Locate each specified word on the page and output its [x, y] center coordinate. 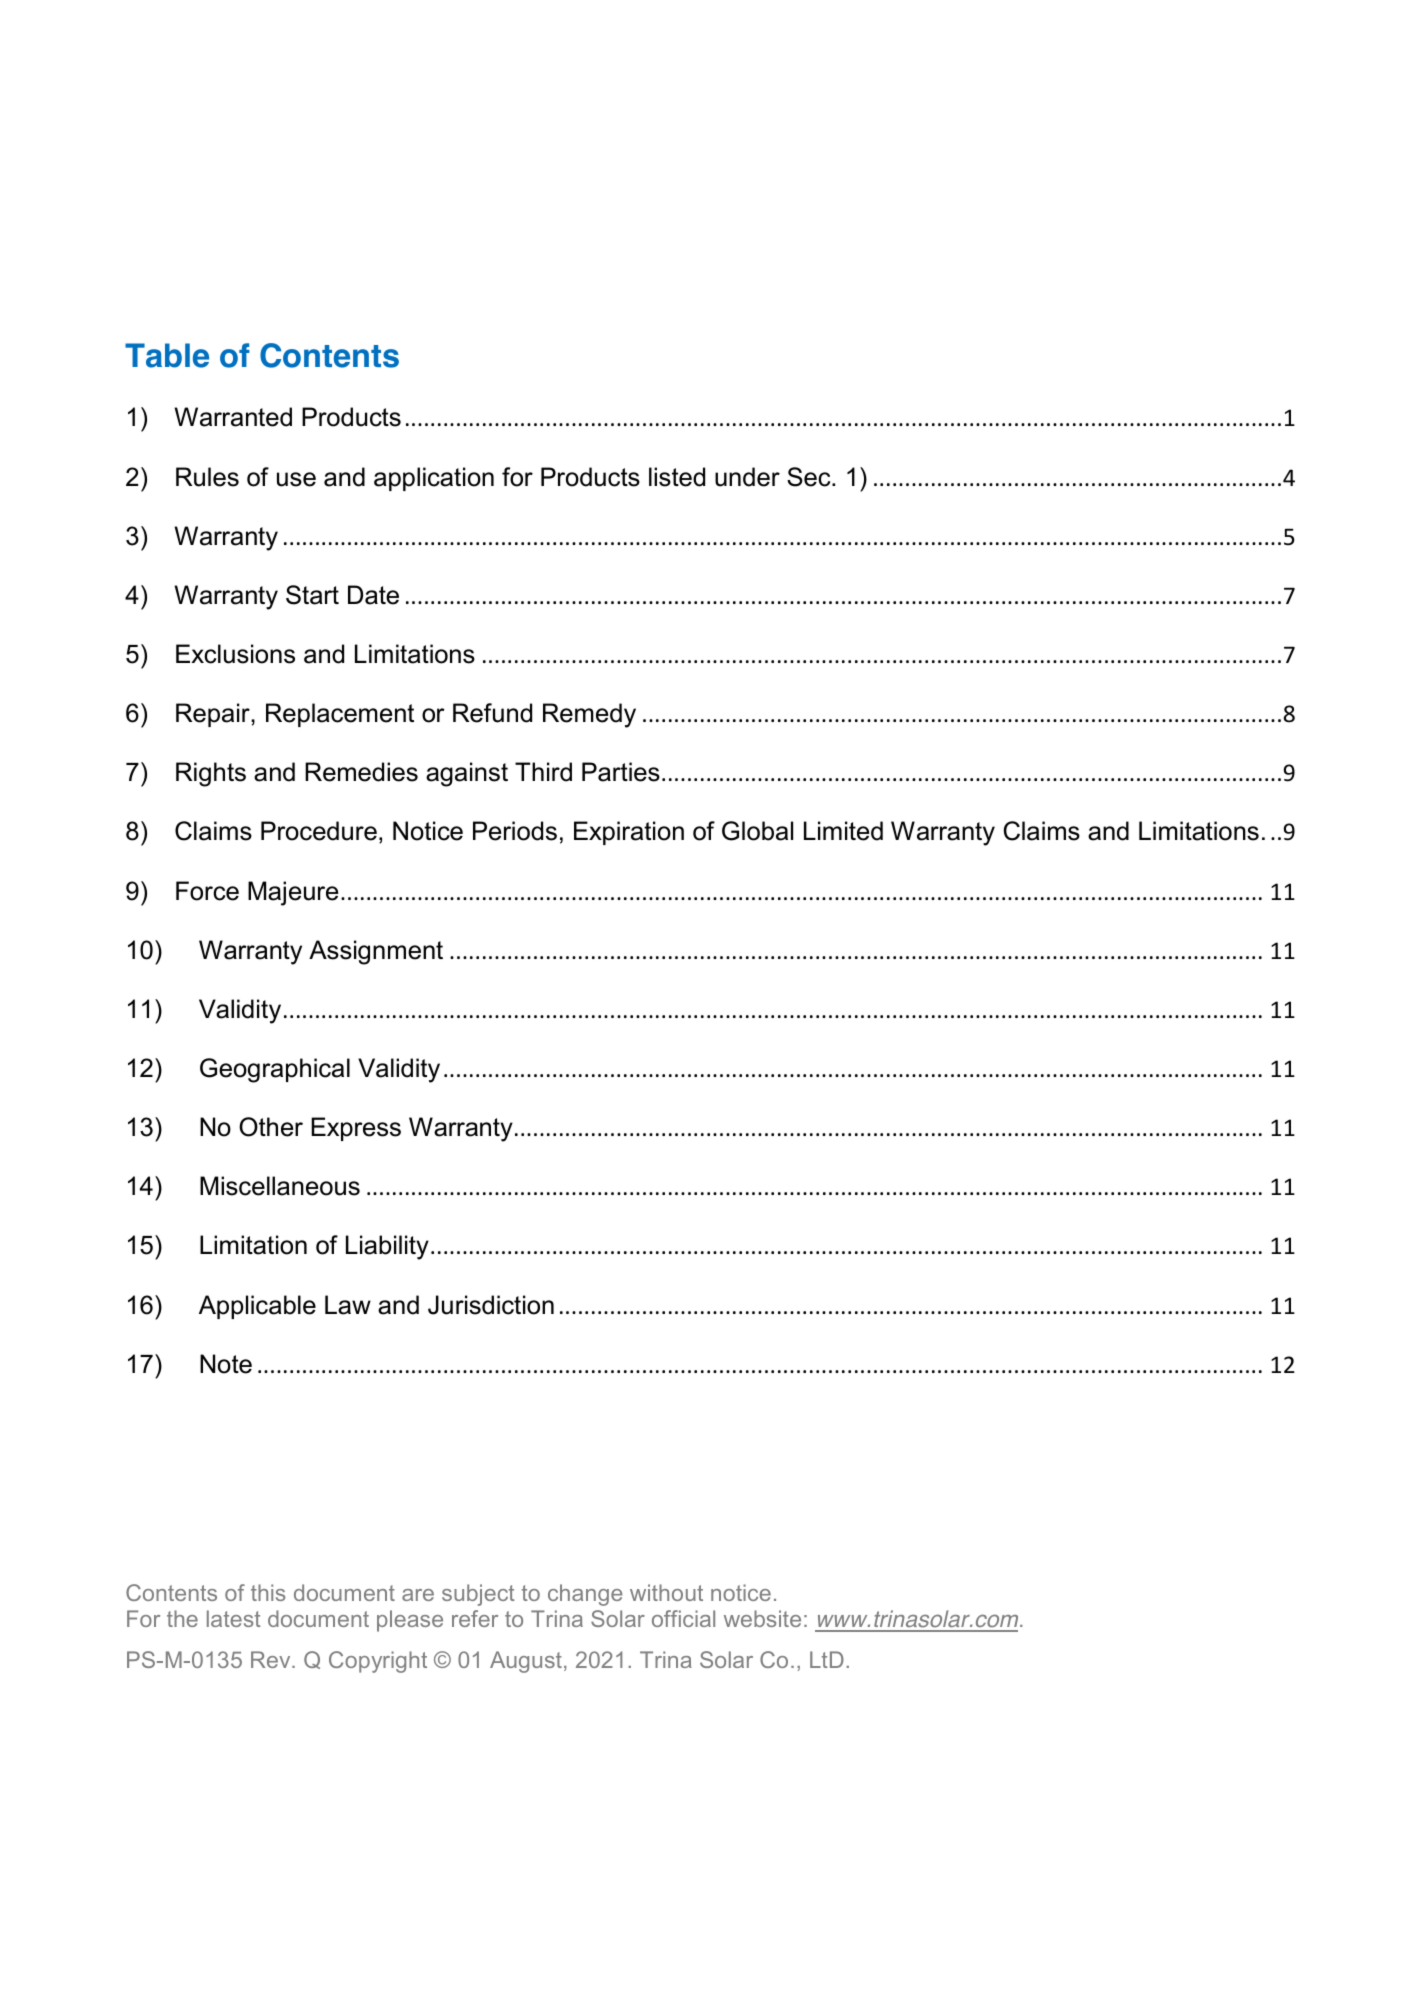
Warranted [233, 417]
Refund [492, 713]
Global [757, 831]
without [666, 1592]
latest [234, 1618]
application [434, 479]
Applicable [257, 1307]
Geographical [275, 1070]
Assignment [376, 952]
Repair [214, 715]
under [747, 477]
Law [348, 1305]
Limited [843, 831]
